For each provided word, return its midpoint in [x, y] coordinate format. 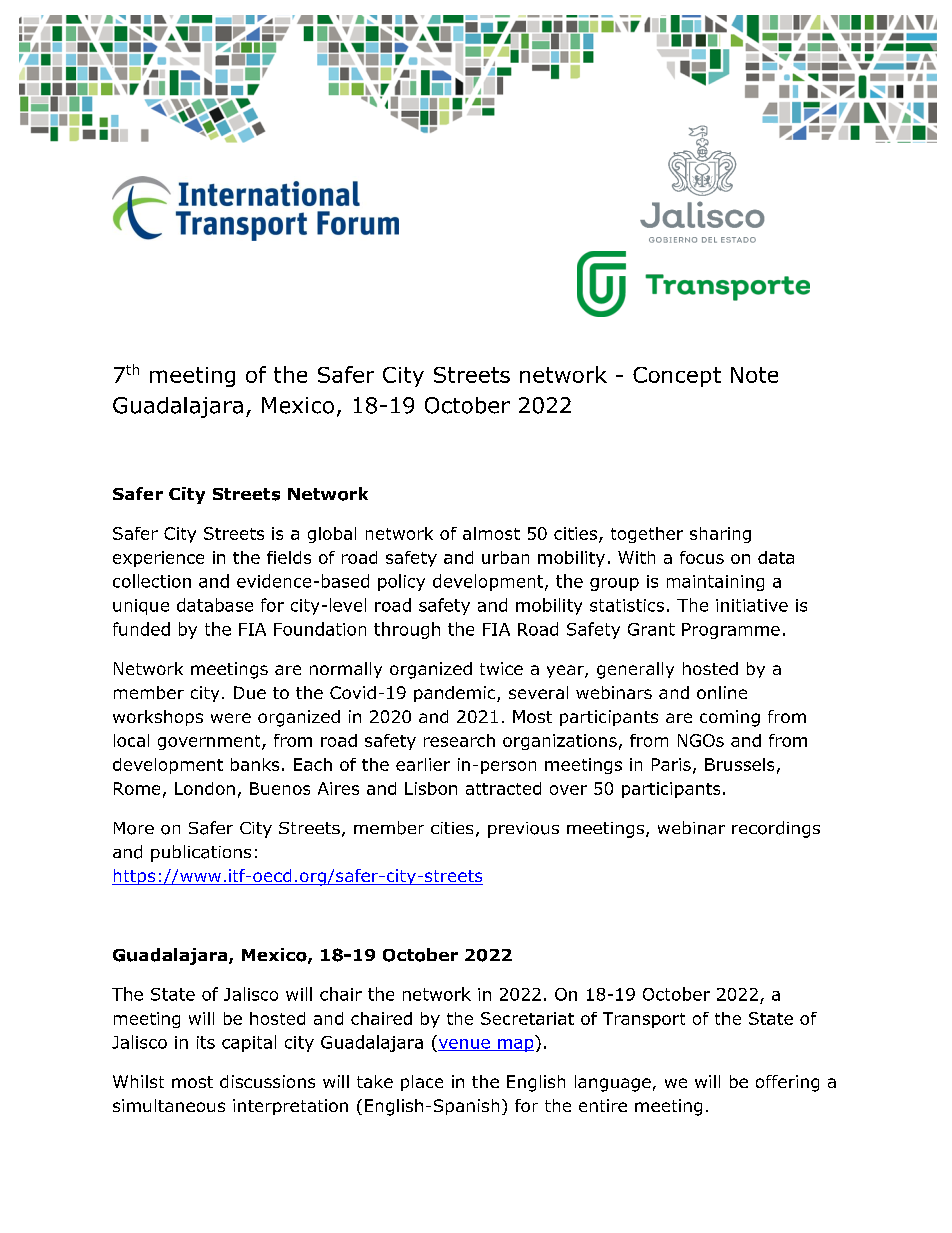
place [422, 1083]
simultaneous [169, 1105]
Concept [677, 377]
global [332, 535]
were [231, 718]
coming [730, 718]
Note [754, 375]
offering [787, 1083]
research [459, 740]
